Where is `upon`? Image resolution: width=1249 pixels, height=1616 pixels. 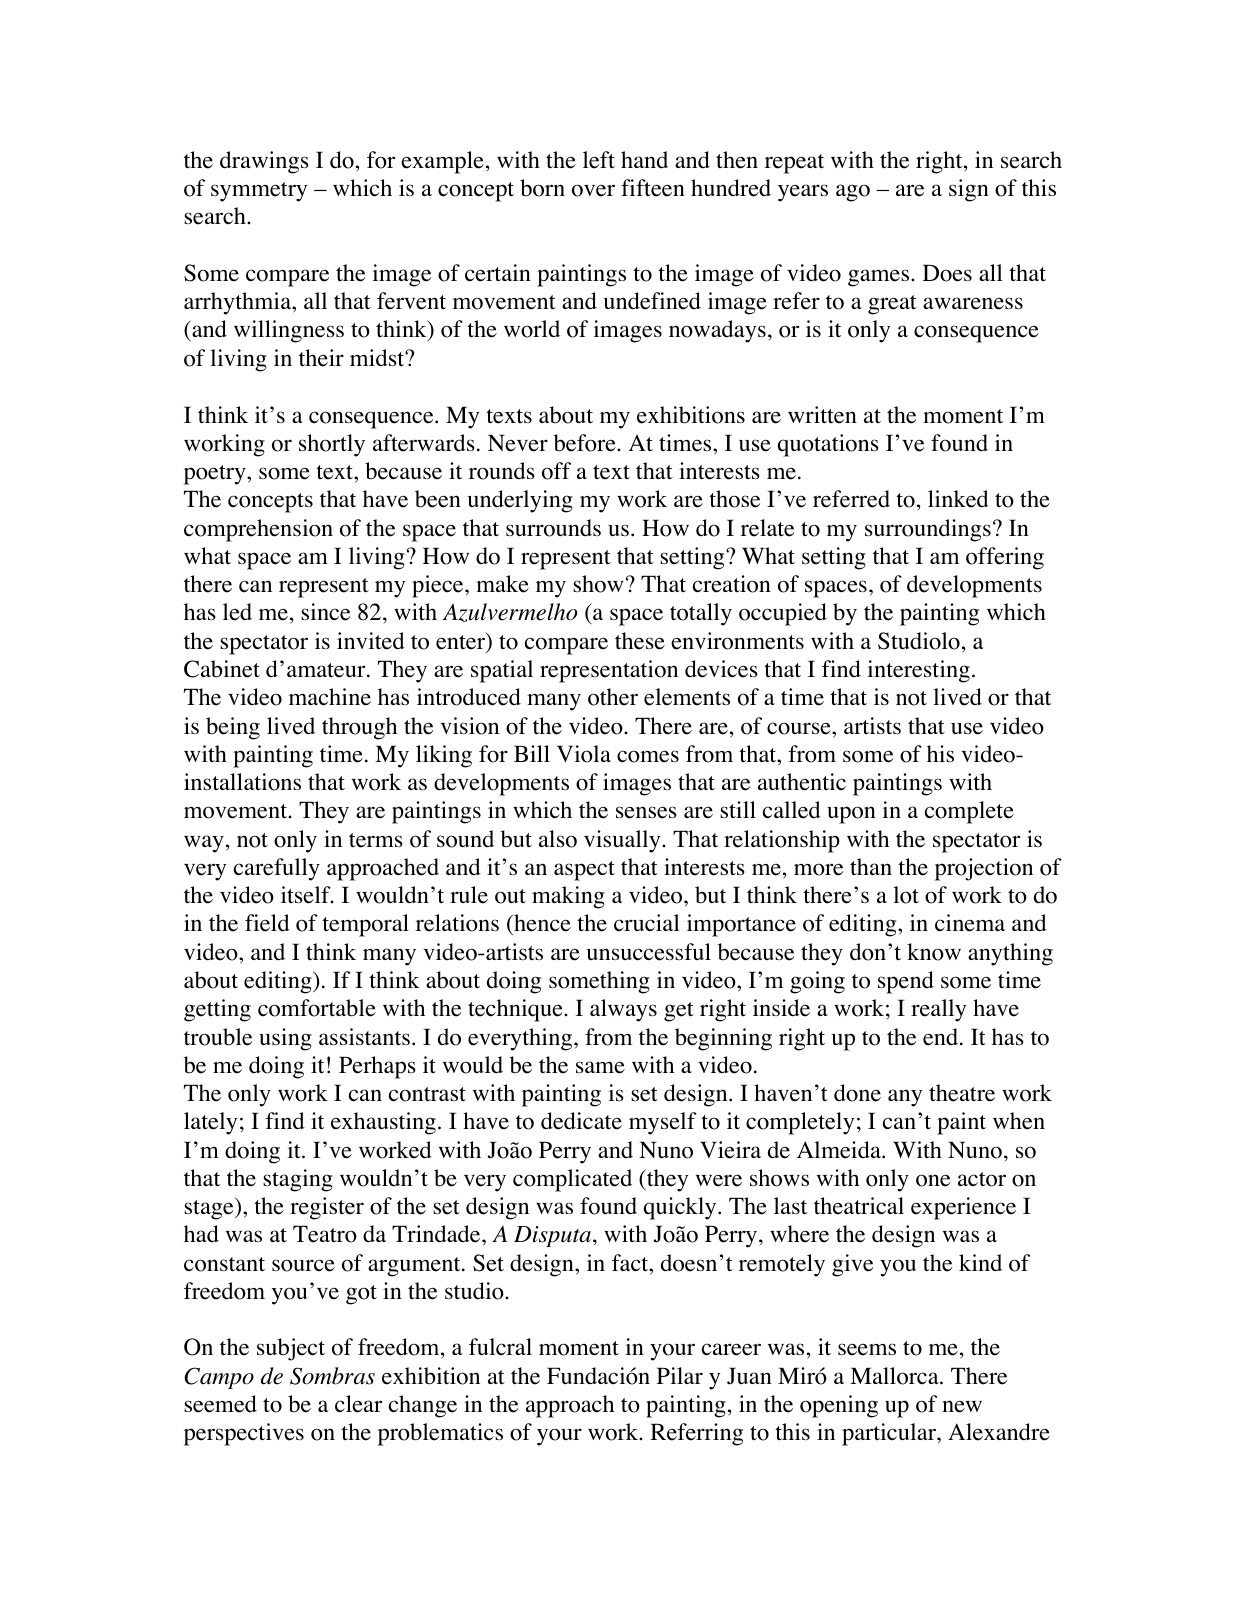 upon is located at coordinates (851, 815).
